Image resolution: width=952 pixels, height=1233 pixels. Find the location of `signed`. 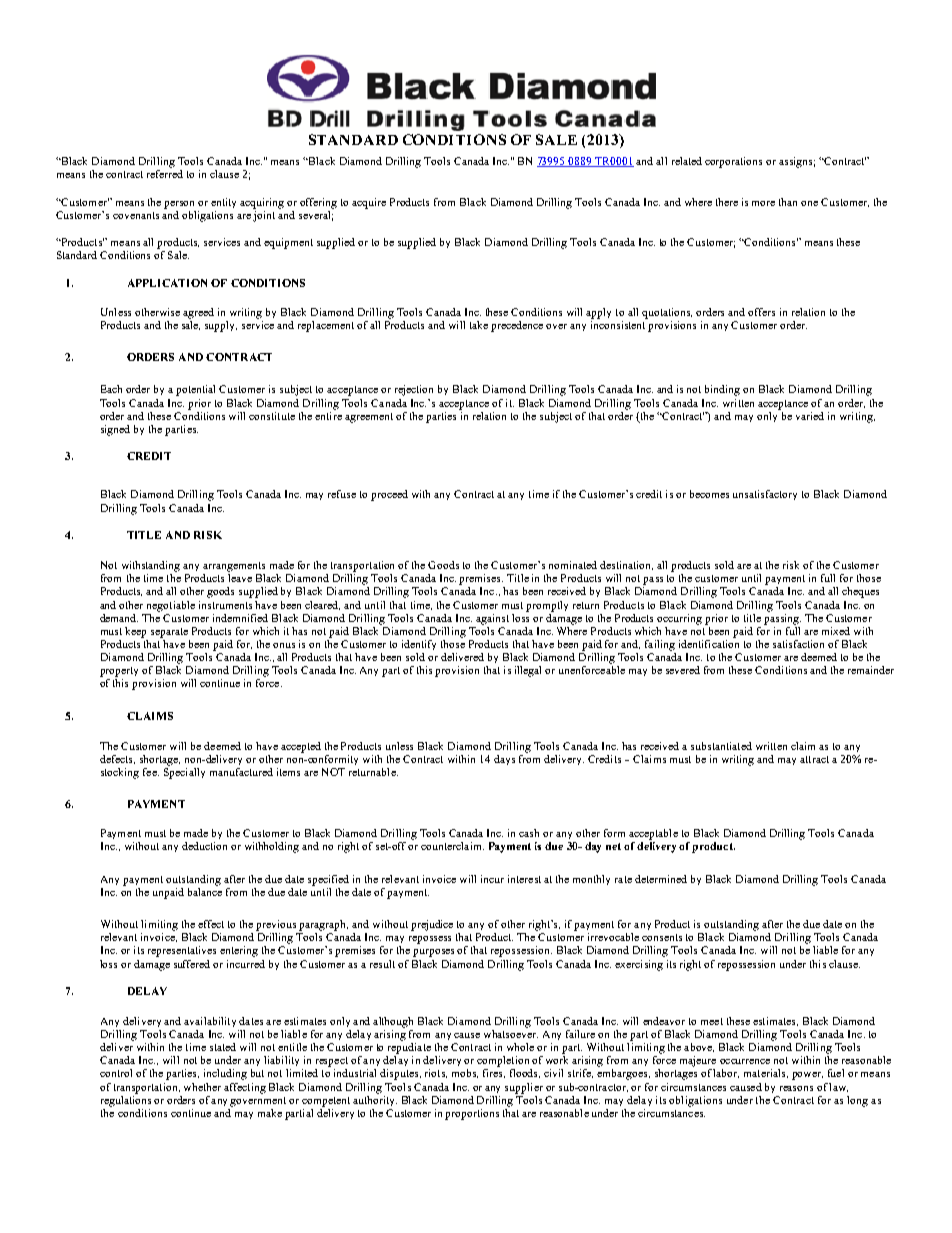

signed is located at coordinates (115, 430).
